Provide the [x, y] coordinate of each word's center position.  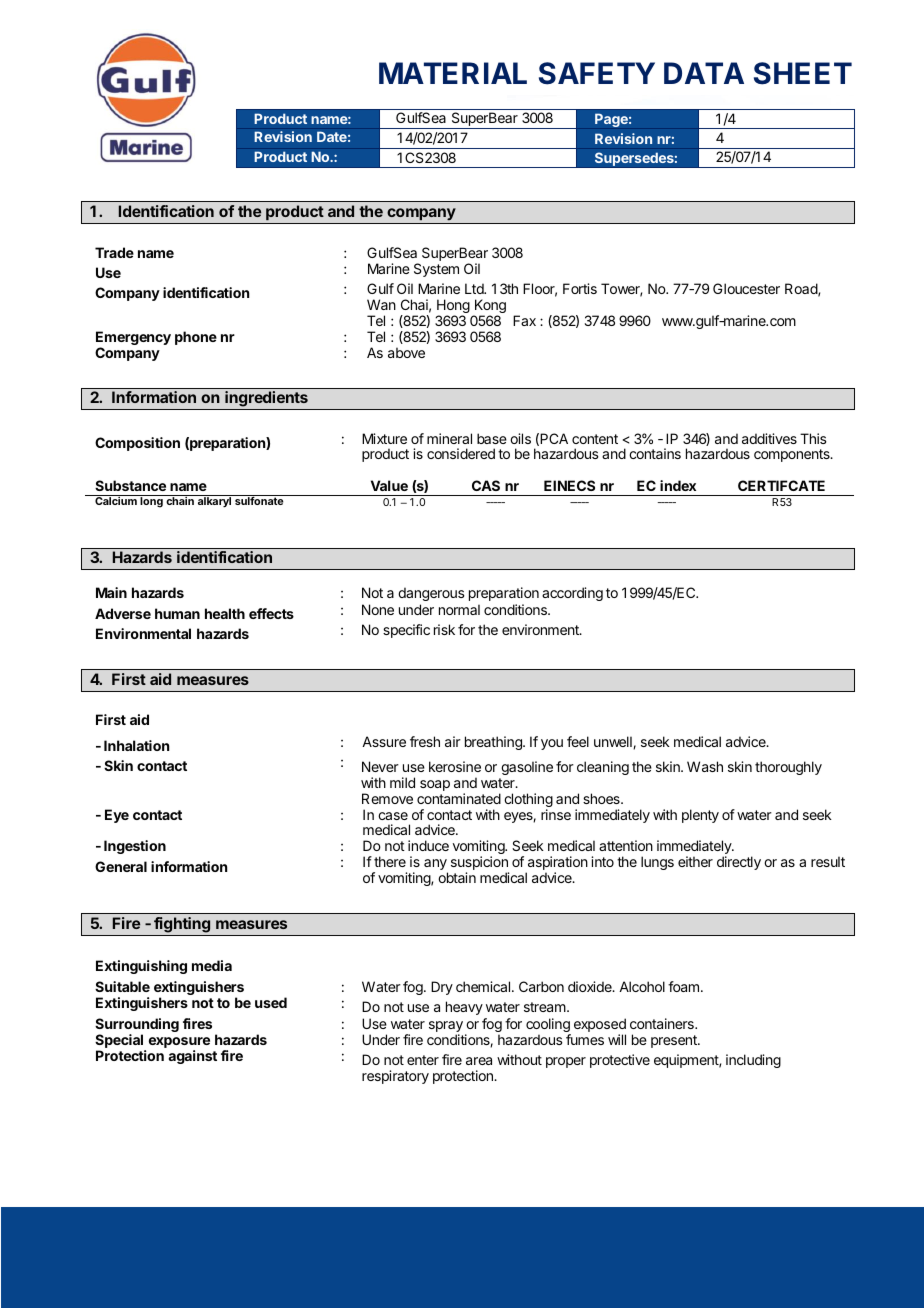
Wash [705, 766]
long [151, 502]
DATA [704, 73]
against [192, 1057]
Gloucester [746, 288]
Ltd [475, 288]
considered [461, 453]
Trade [114, 252]
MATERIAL [453, 73]
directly [739, 863]
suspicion [480, 864]
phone [196, 338]
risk [444, 629]
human [177, 613]
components [793, 455]
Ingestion [135, 847]
